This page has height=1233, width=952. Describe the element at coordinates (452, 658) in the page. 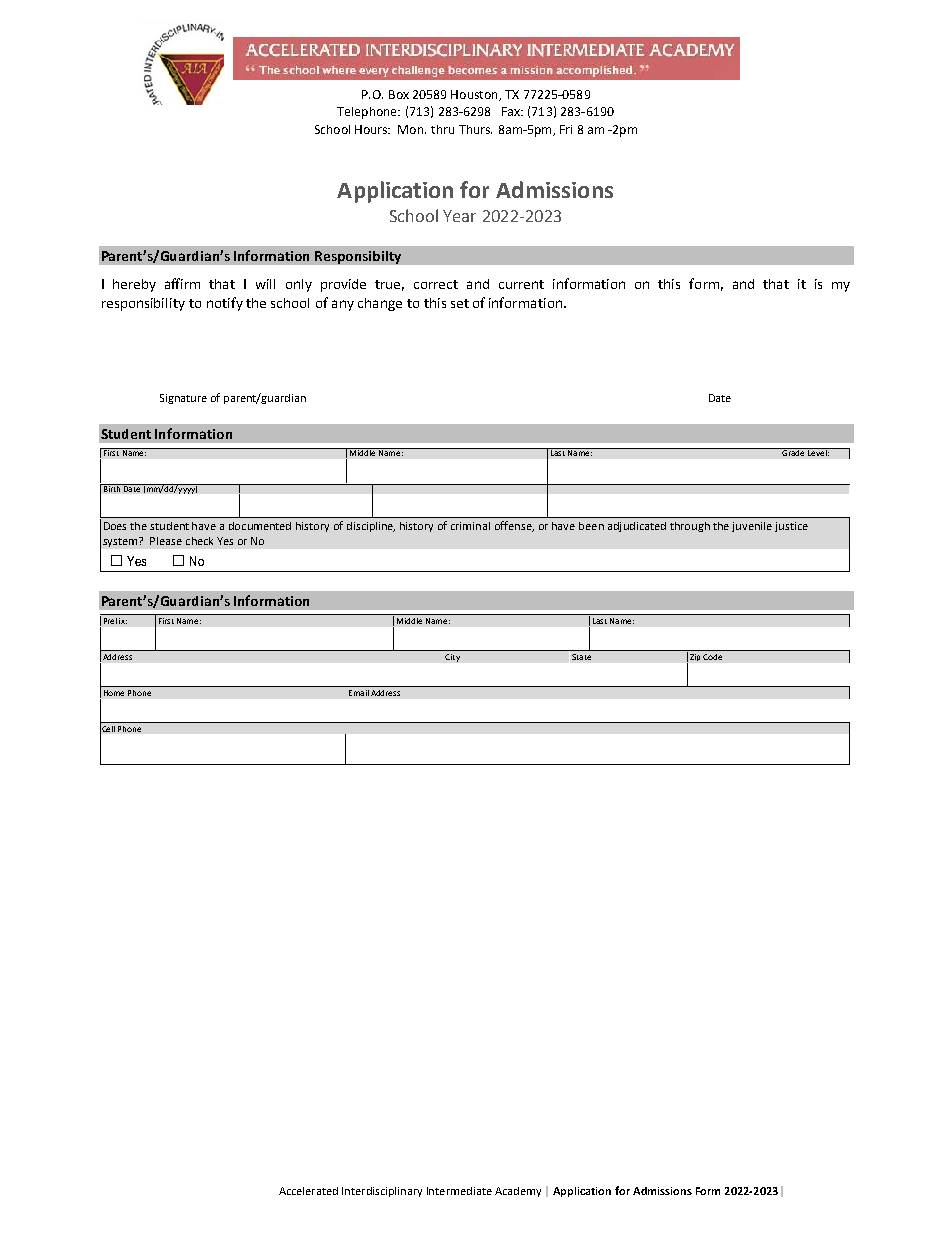

I see `City` at that location.
